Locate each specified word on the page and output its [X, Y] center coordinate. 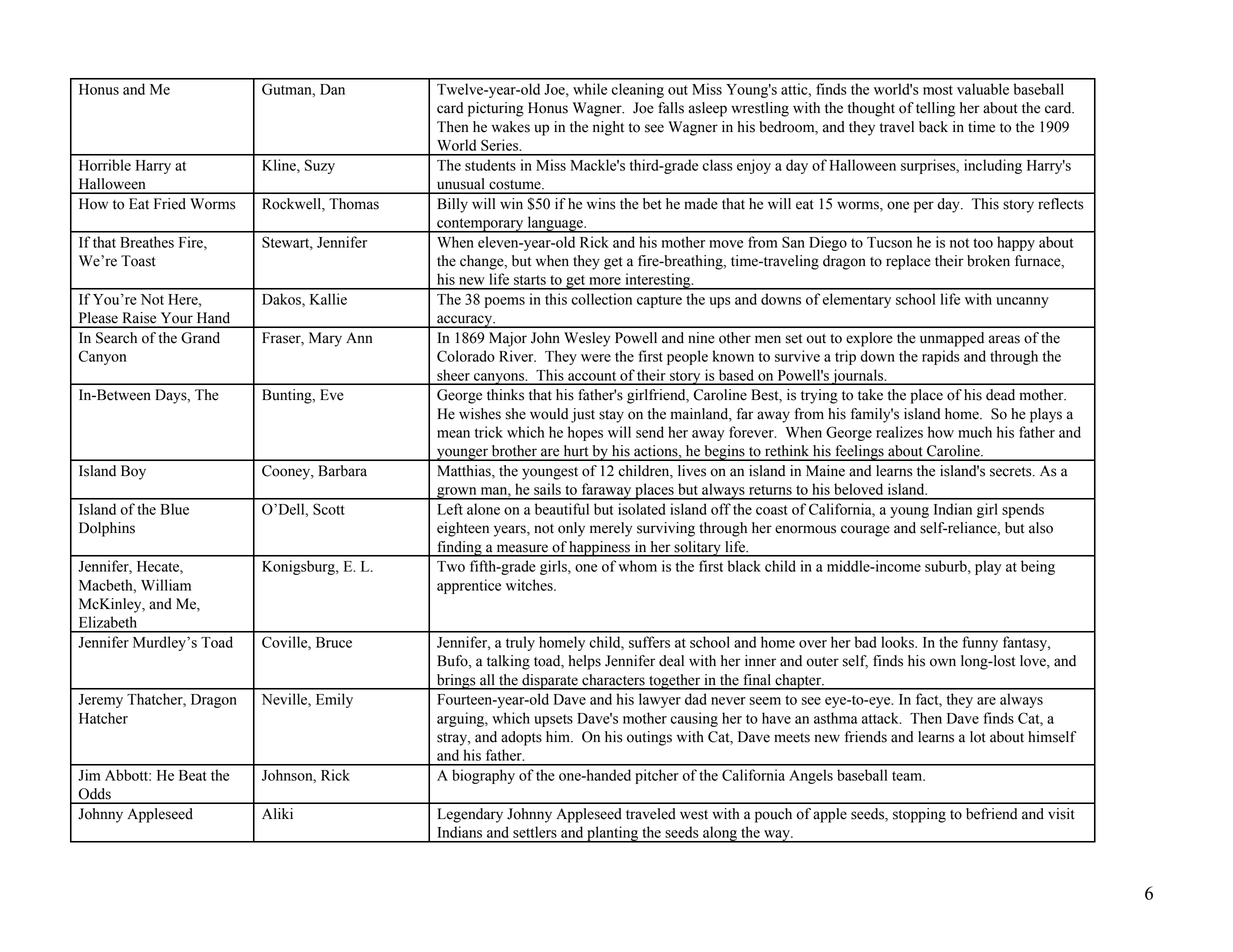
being [1038, 567]
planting [612, 834]
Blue [175, 509]
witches [530, 585]
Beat [193, 775]
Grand [200, 338]
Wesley [587, 339]
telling [935, 109]
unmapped [952, 339]
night [608, 128]
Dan [332, 89]
